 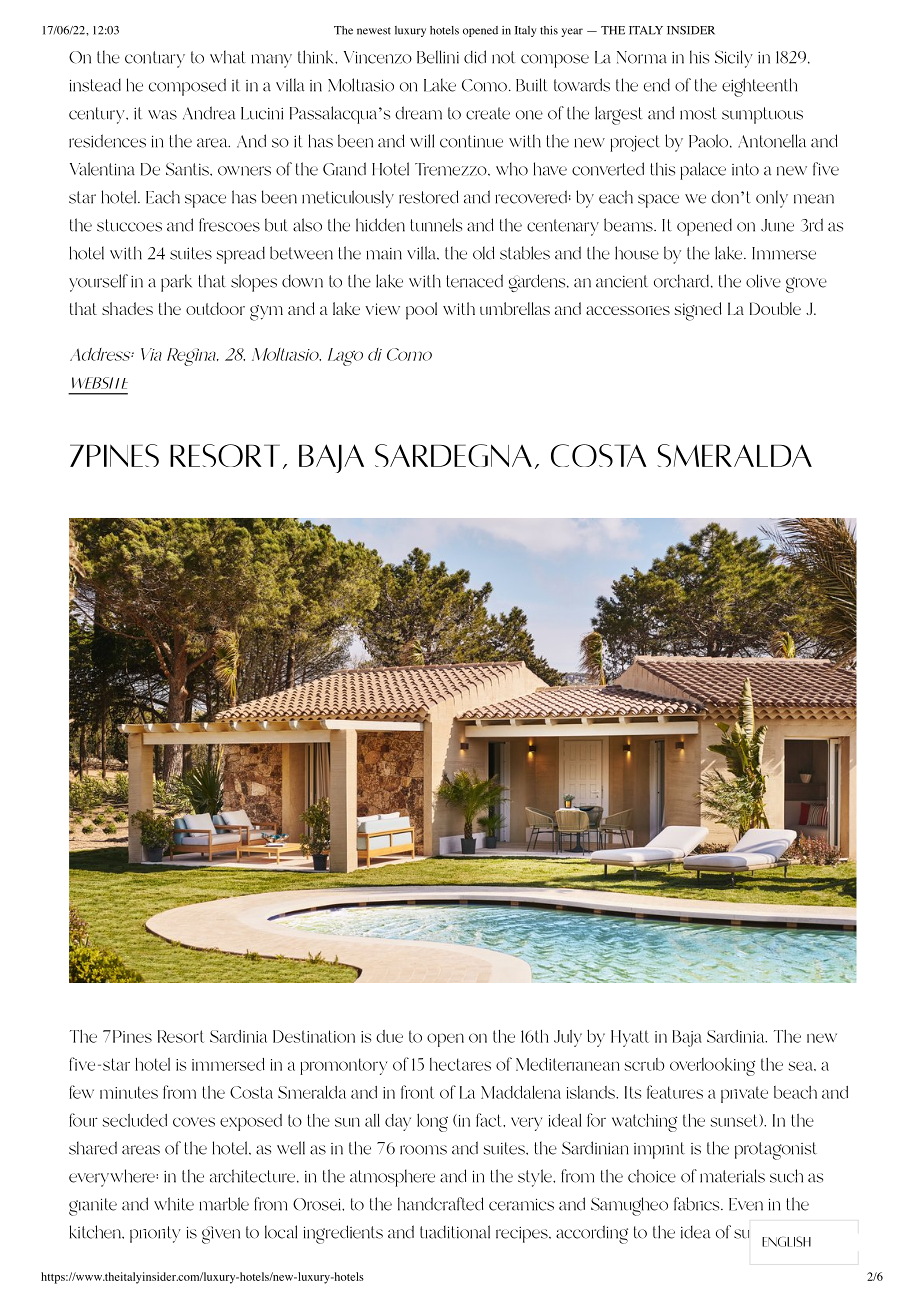 What do you see at coordinates (440, 1204) in the image?
I see `handcrafted` at bounding box center [440, 1204].
